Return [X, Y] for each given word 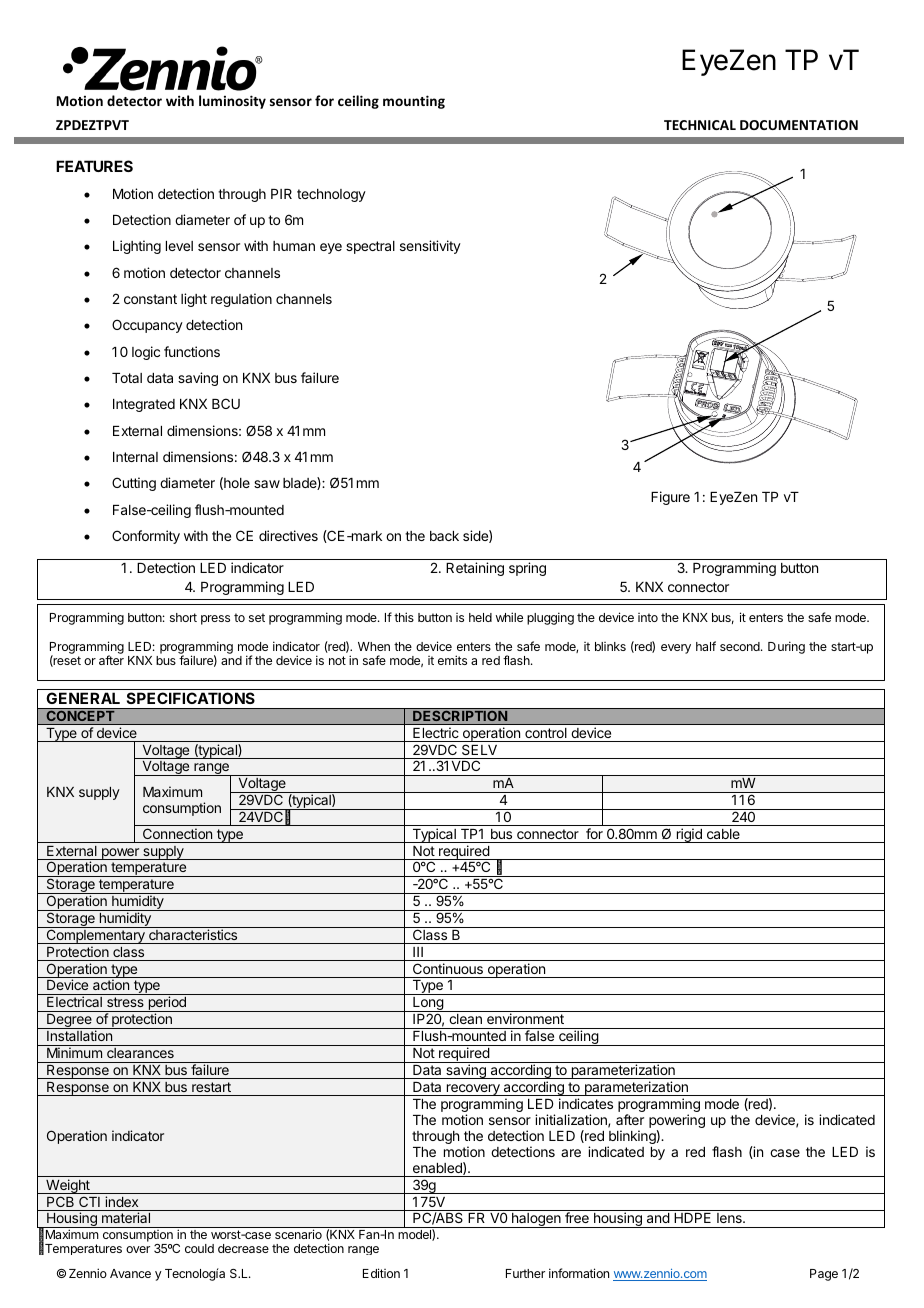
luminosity [232, 102]
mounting [414, 102]
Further [525, 1273]
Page [824, 1275]
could [199, 1248]
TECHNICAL [700, 125]
